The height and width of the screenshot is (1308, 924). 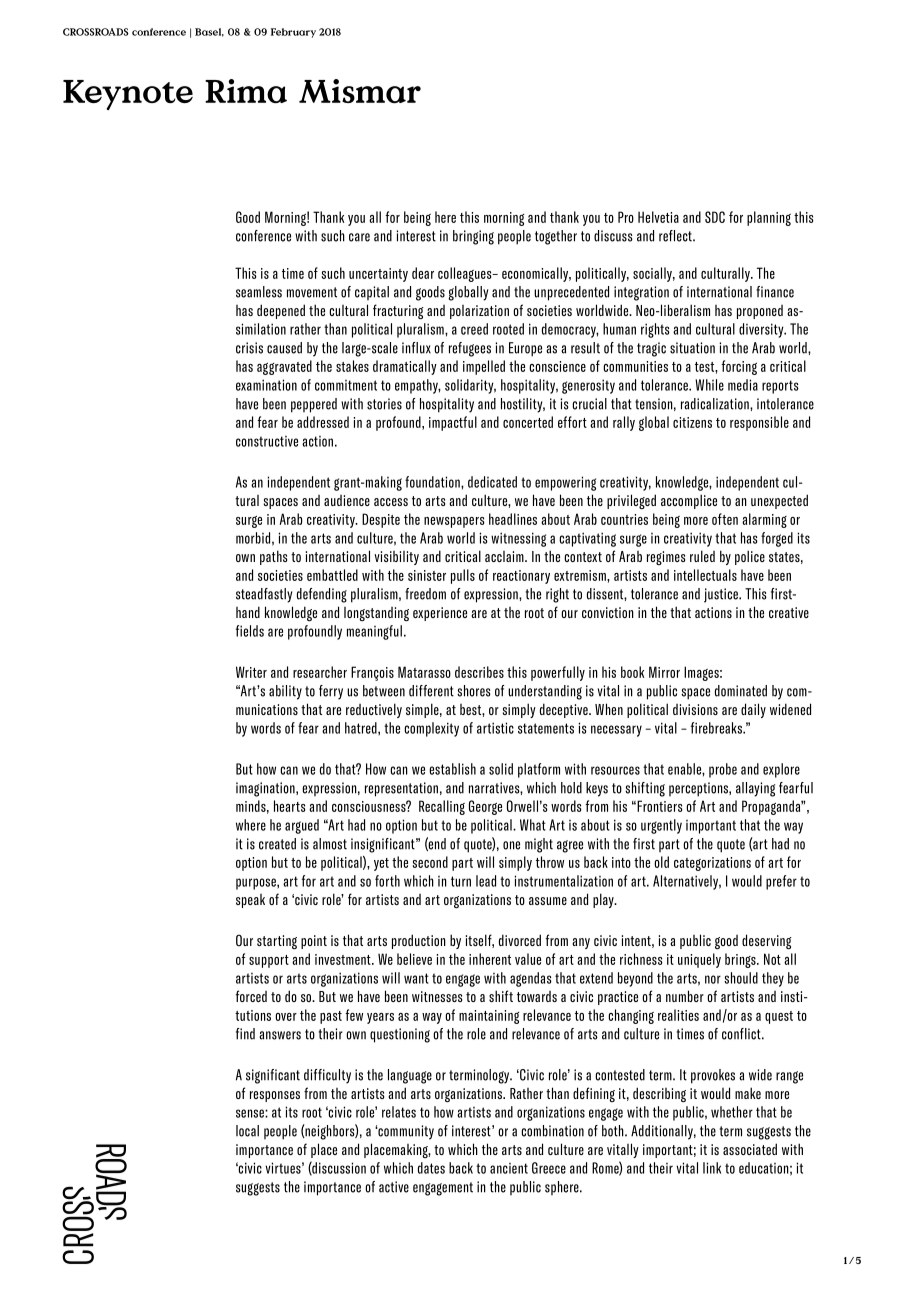 What do you see at coordinates (722, 595) in the screenshot?
I see `justice` at bounding box center [722, 595].
